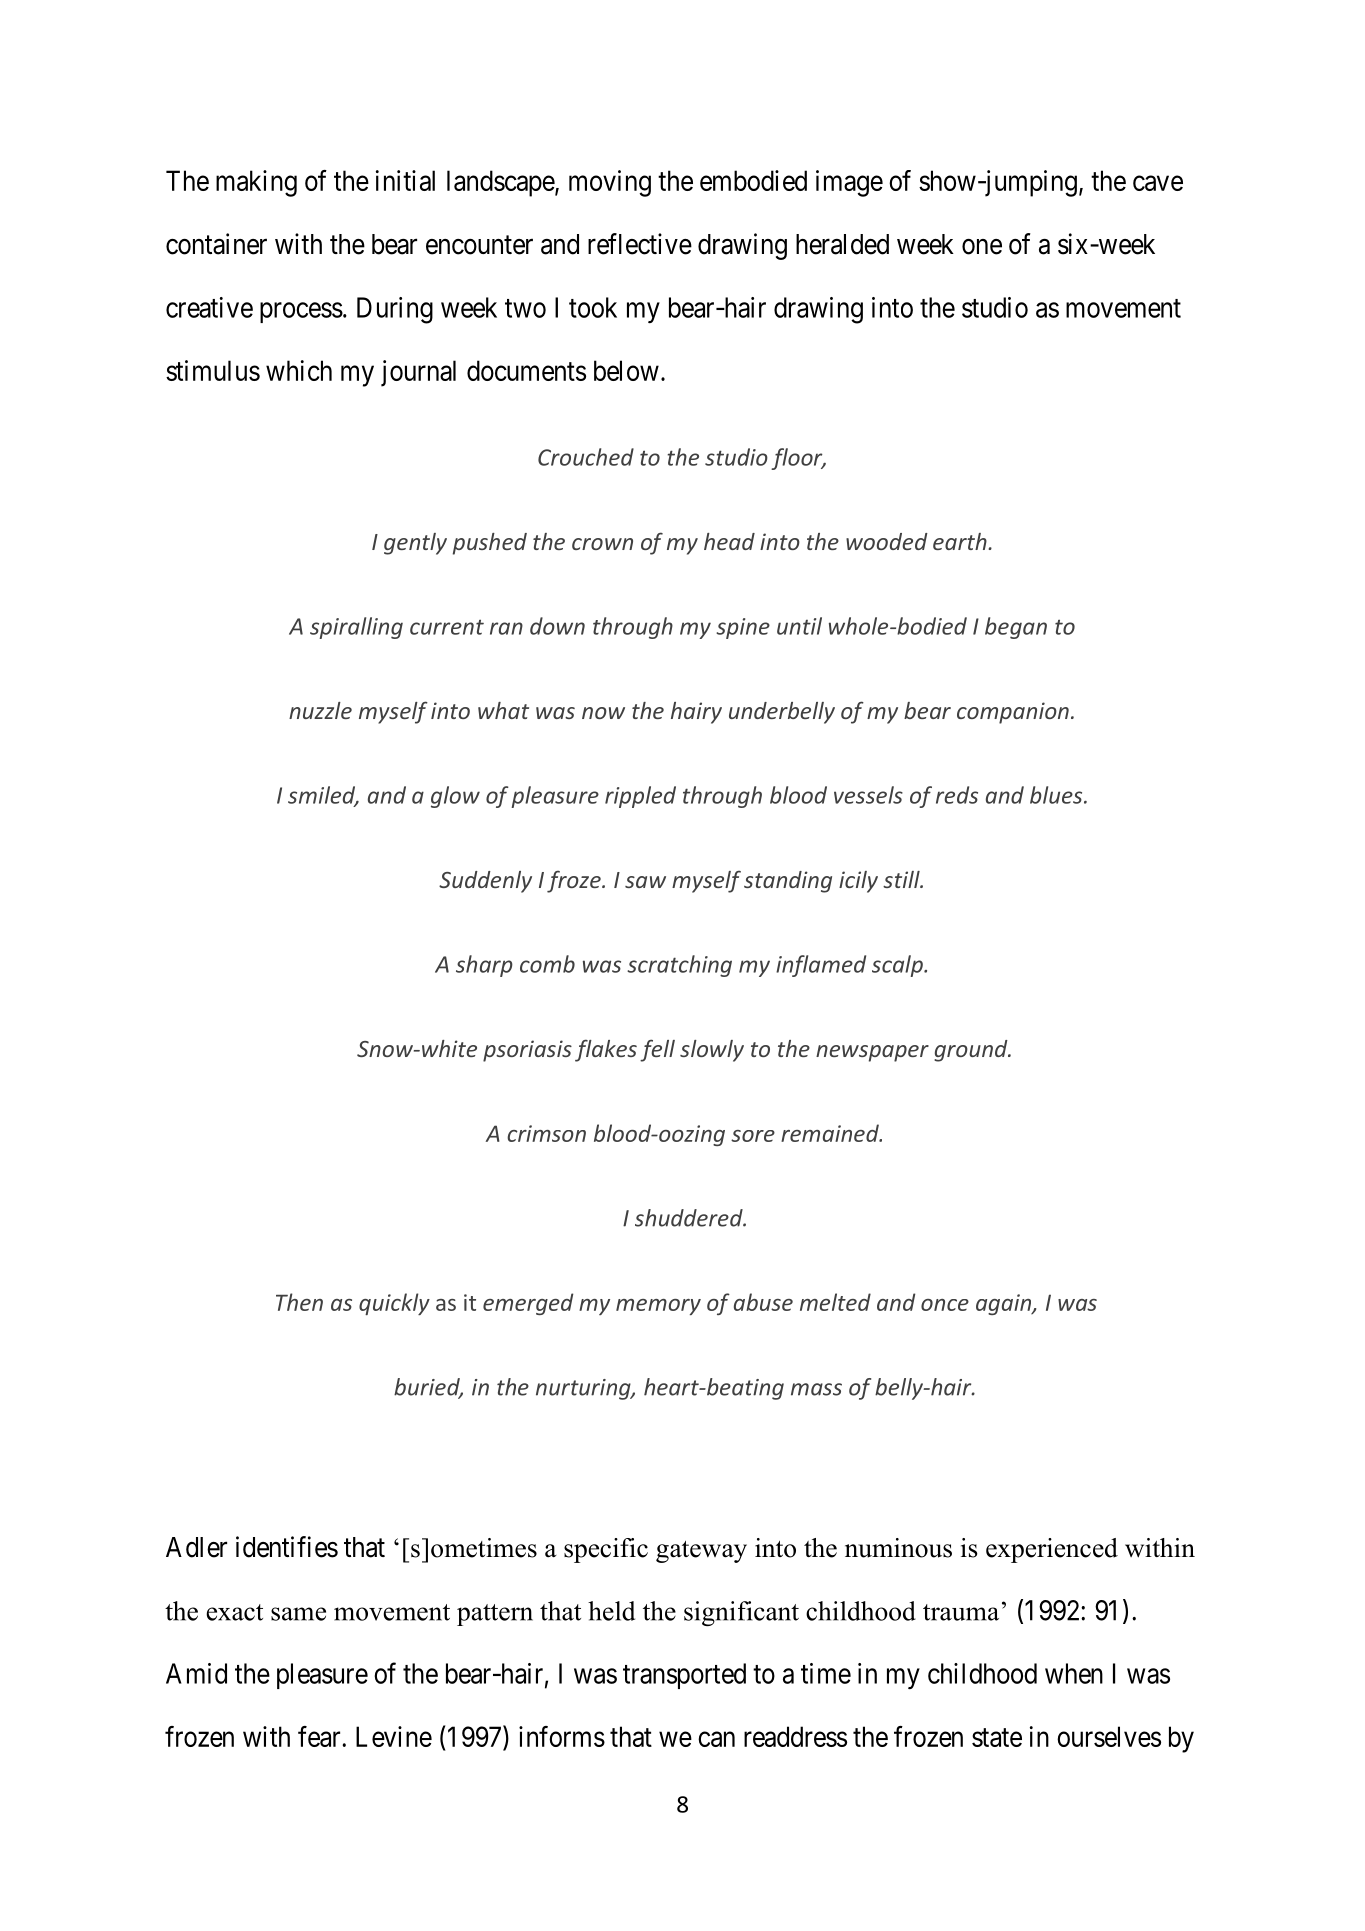 The image size is (1365, 1931). Describe the element at coordinates (679, 966) in the screenshot. I see `scratching` at that location.
